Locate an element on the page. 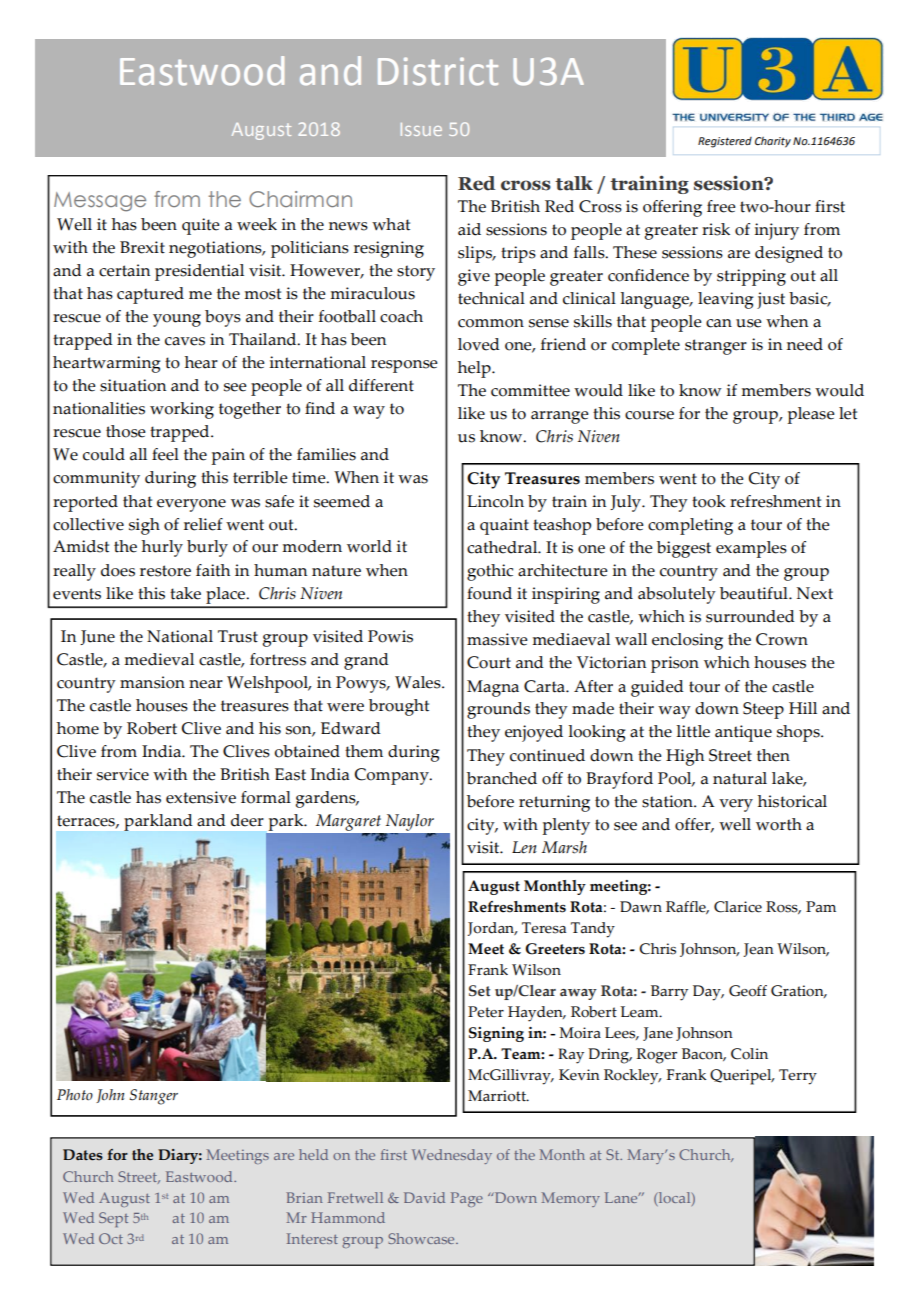  Message is located at coordinates (100, 202).
